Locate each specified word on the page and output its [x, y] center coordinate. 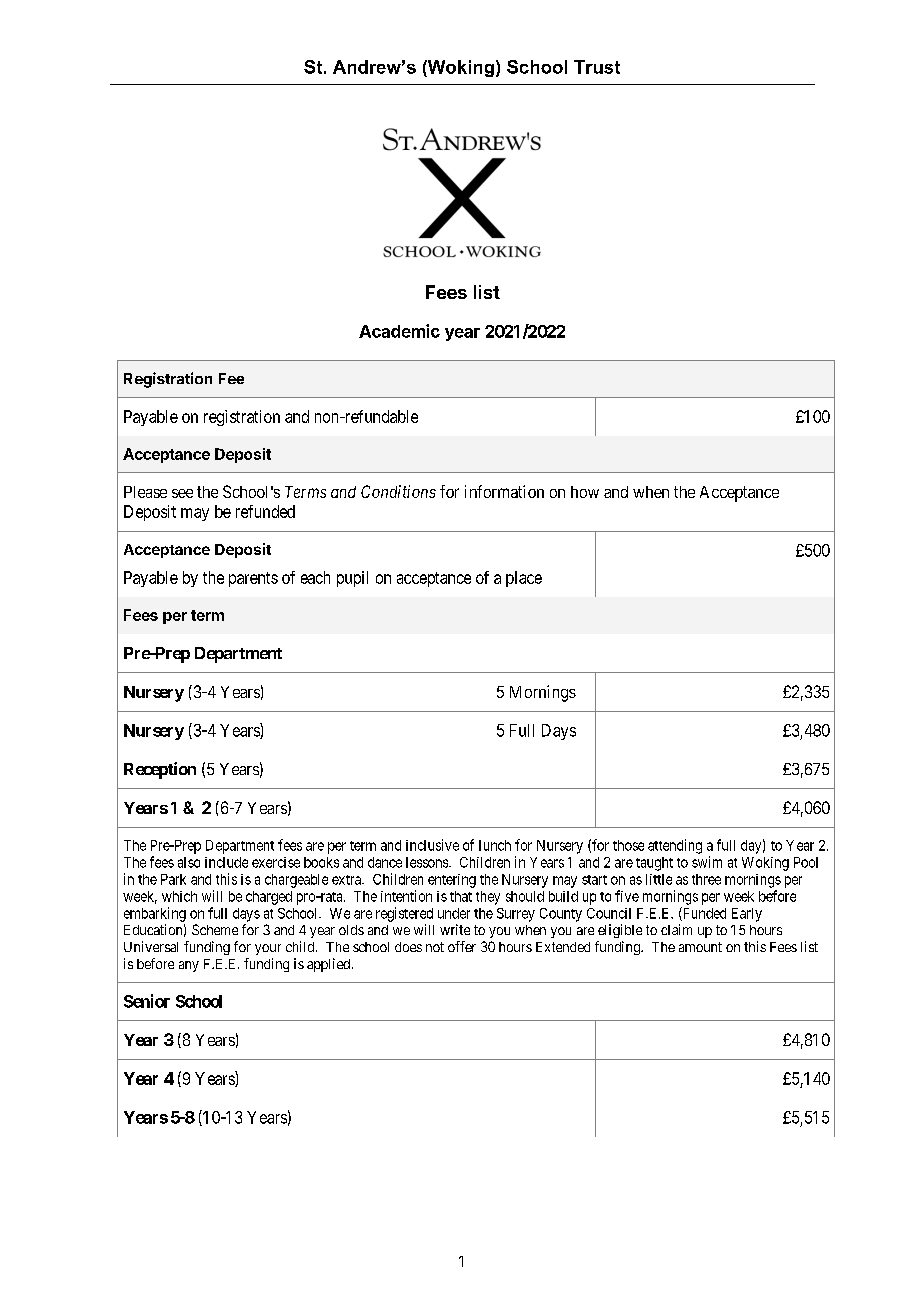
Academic [399, 331]
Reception [160, 770]
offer [462, 946]
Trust [597, 67]
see [182, 493]
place [524, 579]
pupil [352, 579]
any [189, 966]
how [585, 492]
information [504, 491]
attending [675, 846]
